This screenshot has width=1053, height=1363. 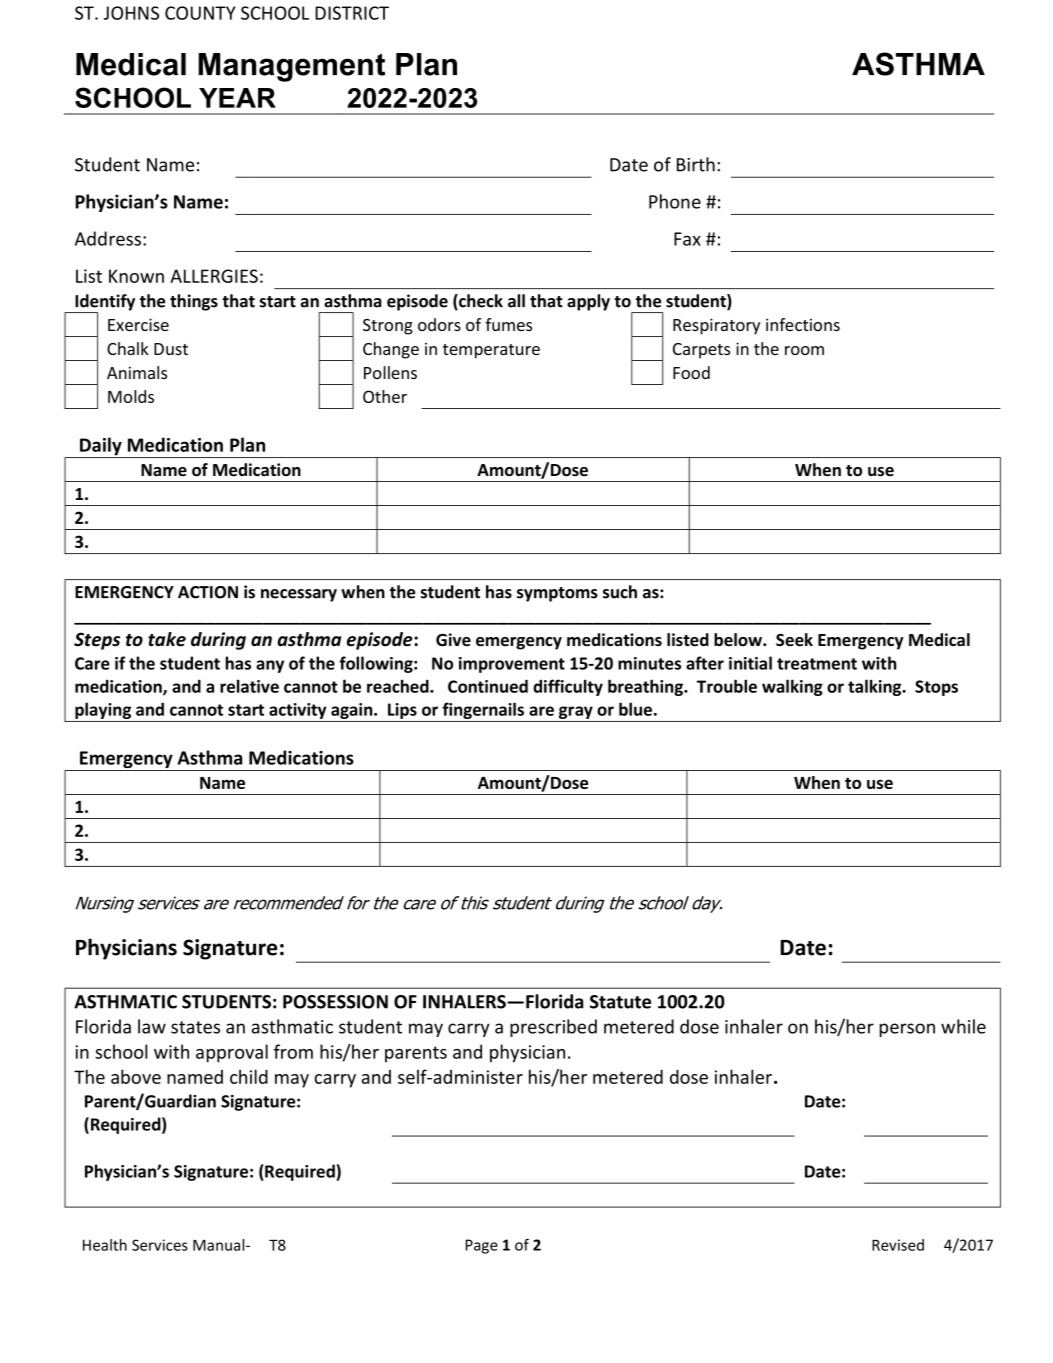 What do you see at coordinates (131, 396) in the screenshot?
I see `Molds` at bounding box center [131, 396].
